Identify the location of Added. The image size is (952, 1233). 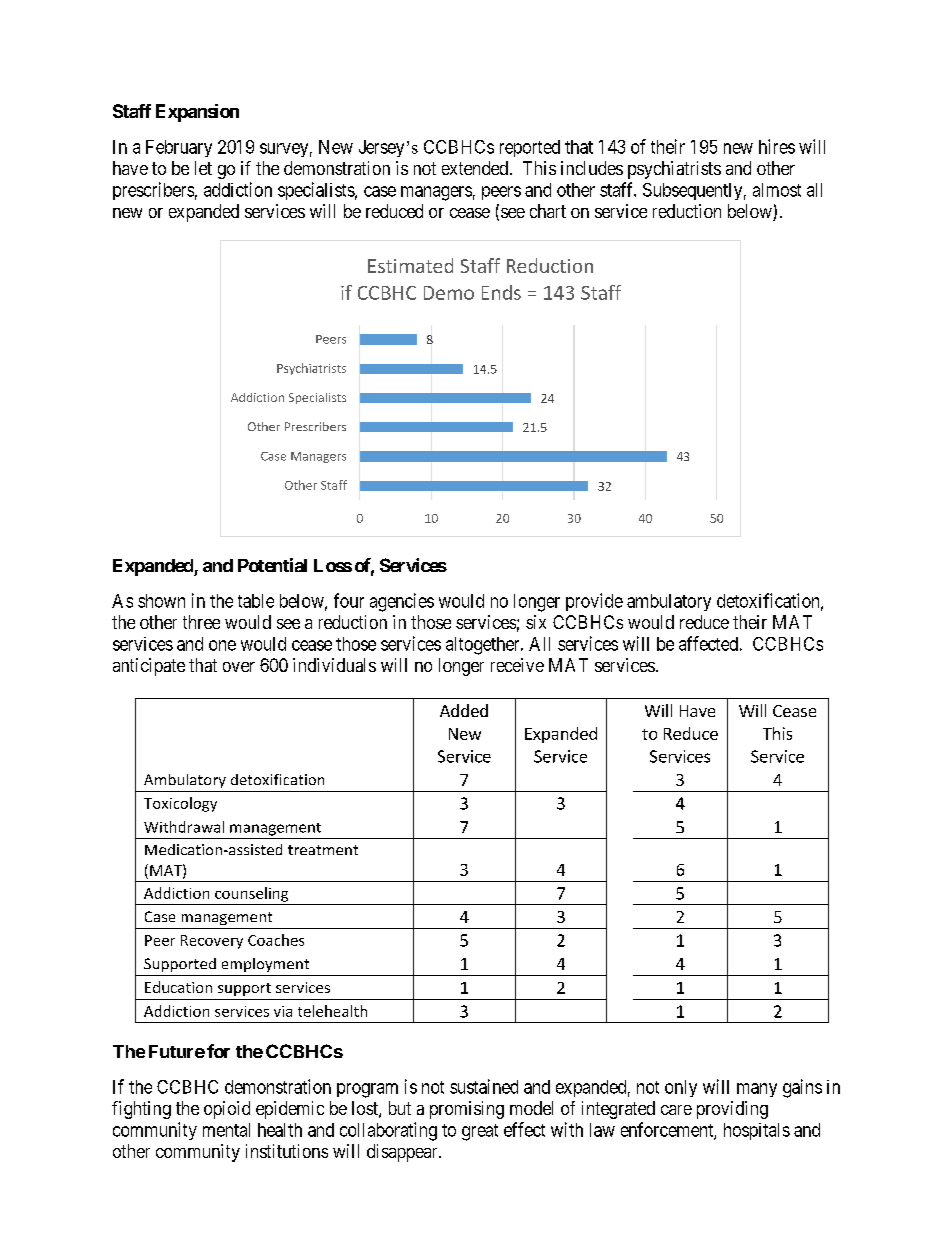
(464, 710).
